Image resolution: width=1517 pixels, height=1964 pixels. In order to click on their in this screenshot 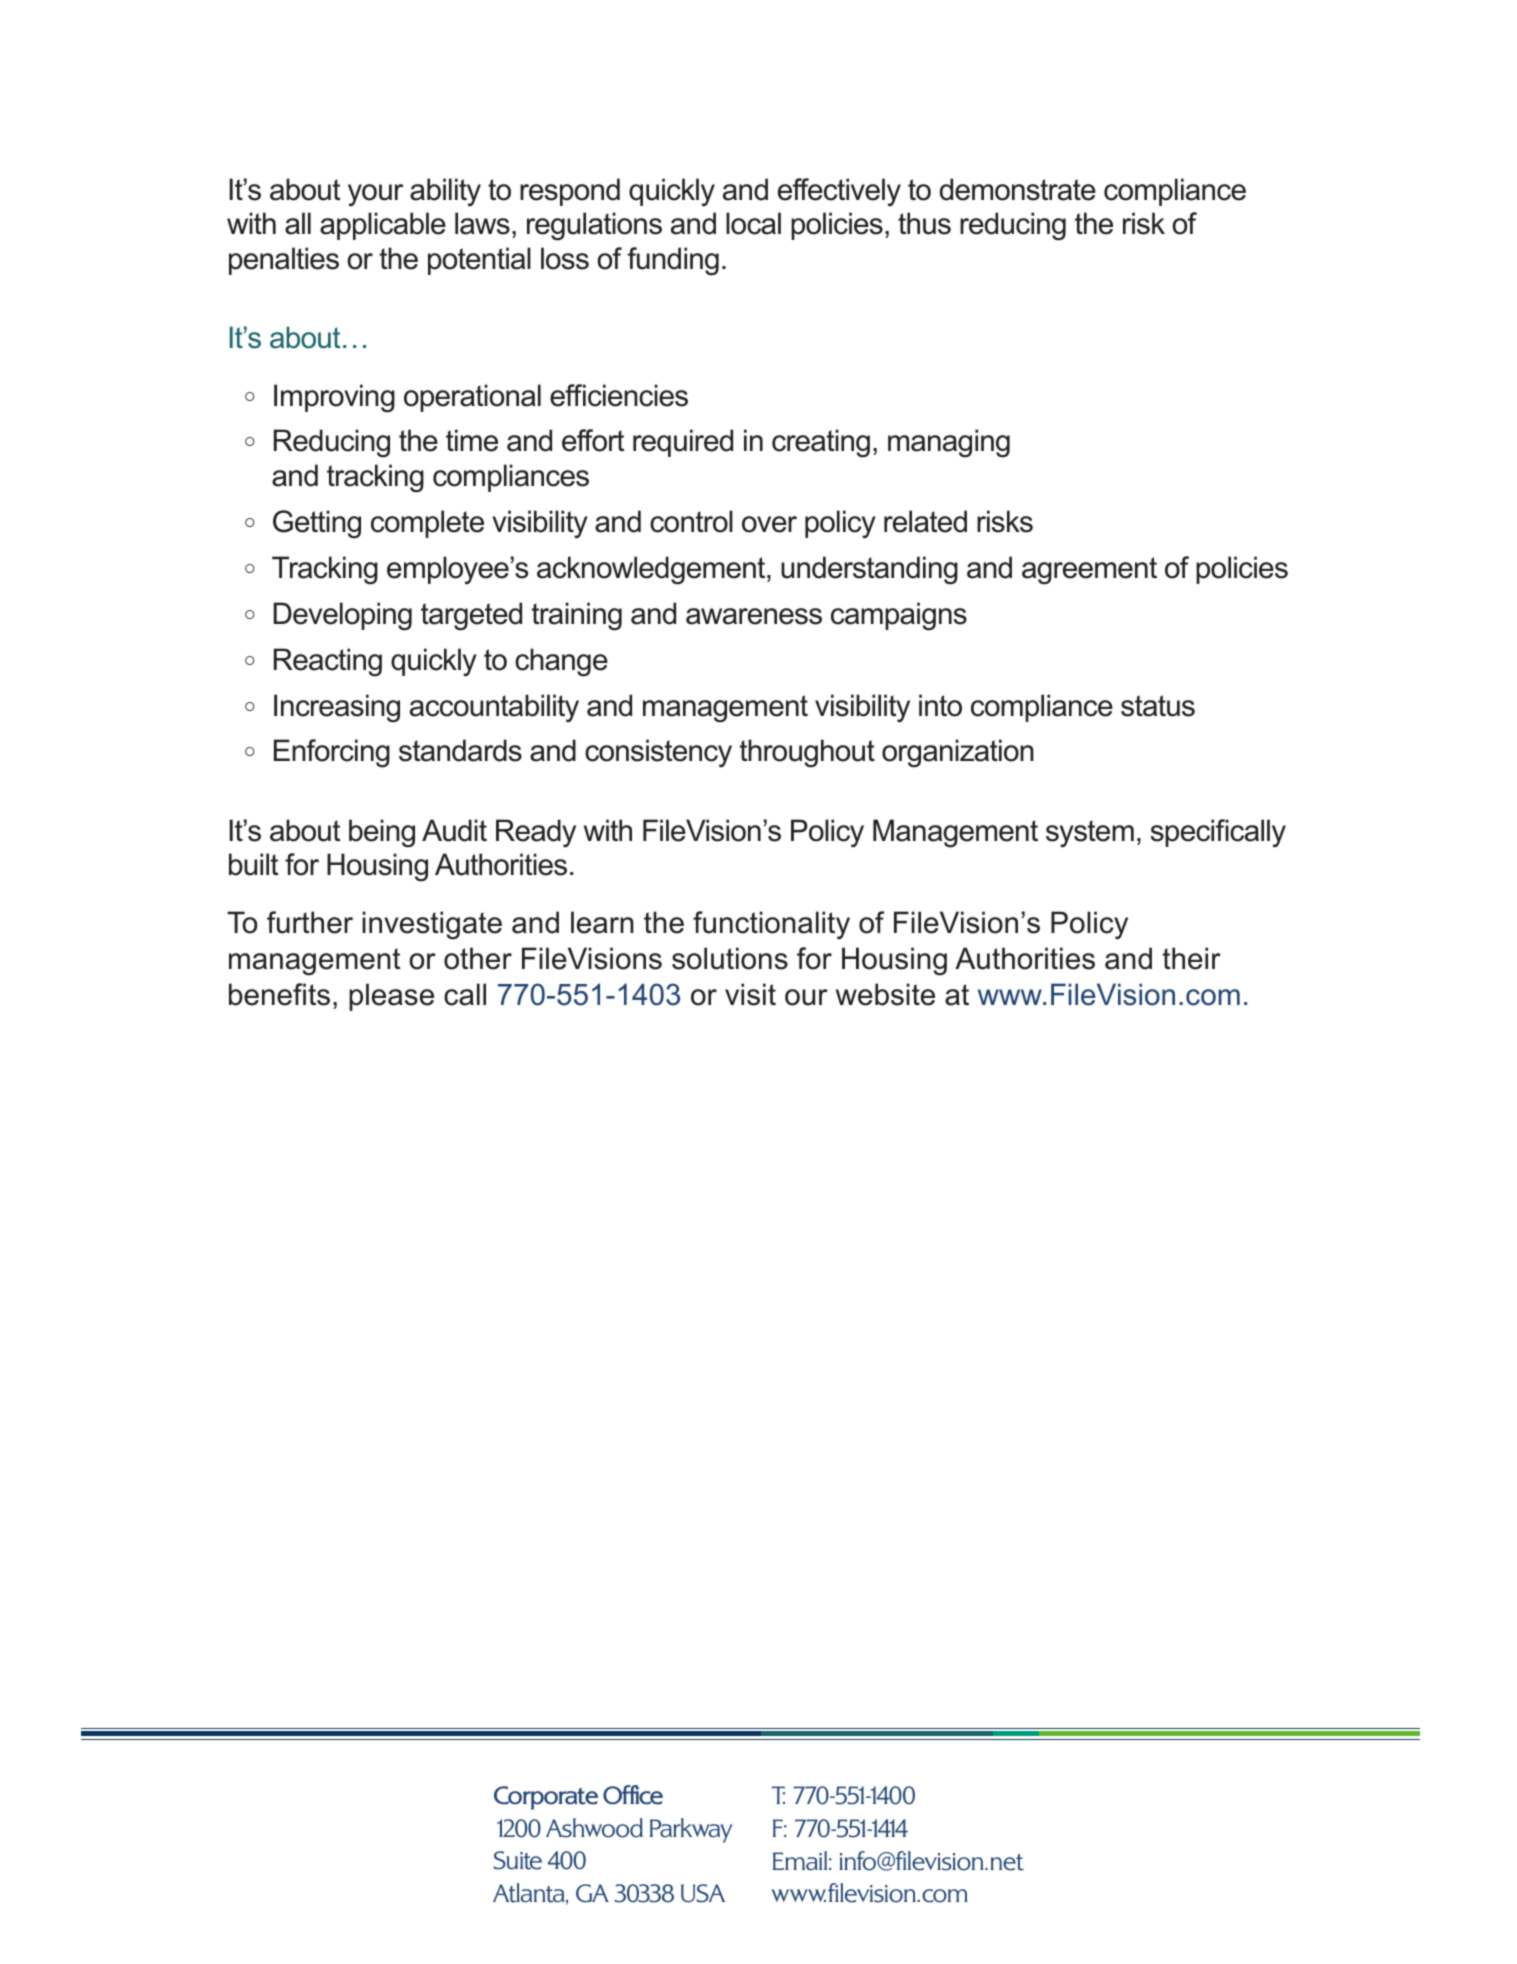, I will do `click(1191, 958)`.
